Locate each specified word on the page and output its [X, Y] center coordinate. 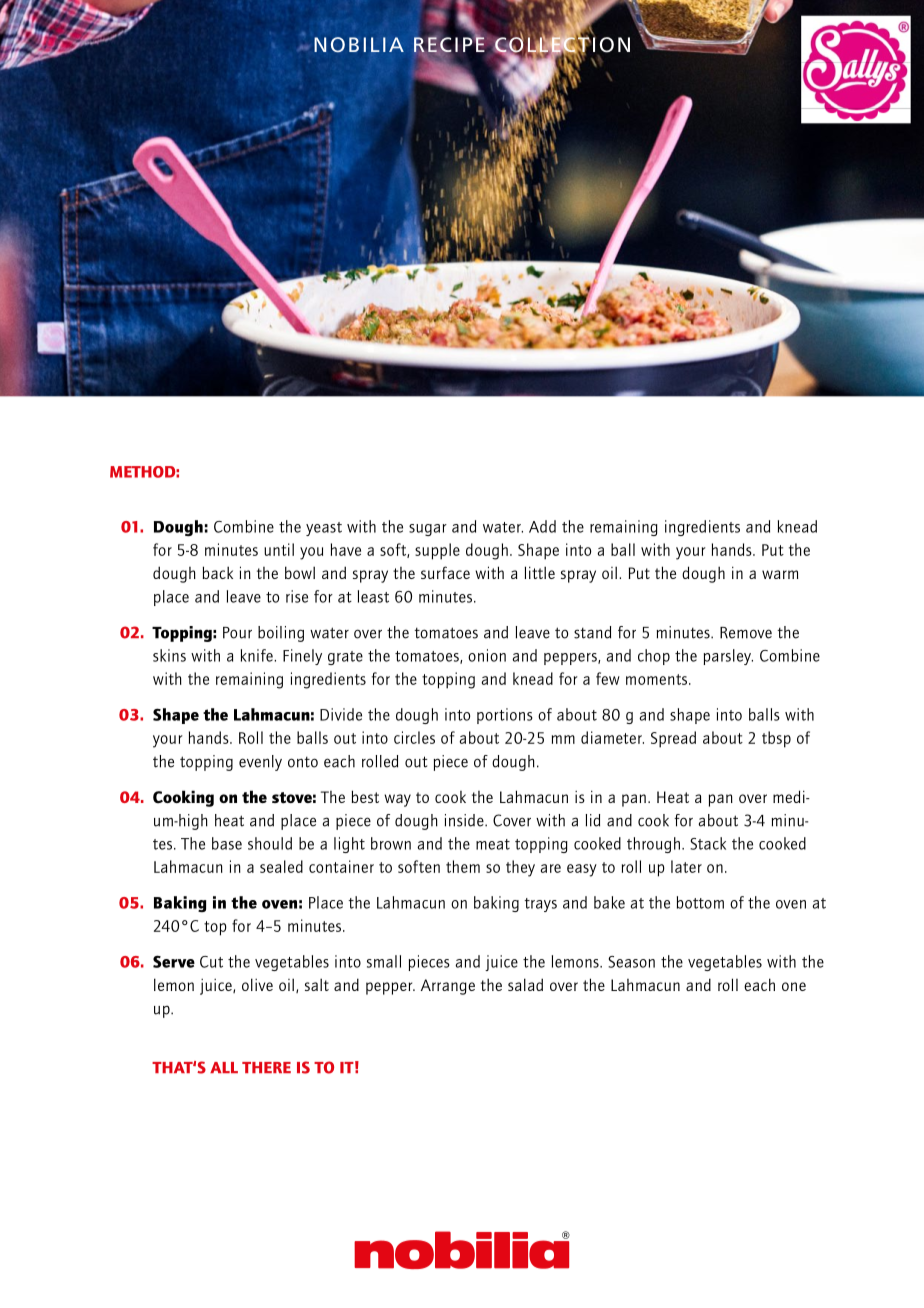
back [218, 572]
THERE [266, 1067]
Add [542, 526]
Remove [746, 633]
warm [780, 574]
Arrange [448, 987]
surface [445, 572]
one [794, 986]
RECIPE [449, 45]
